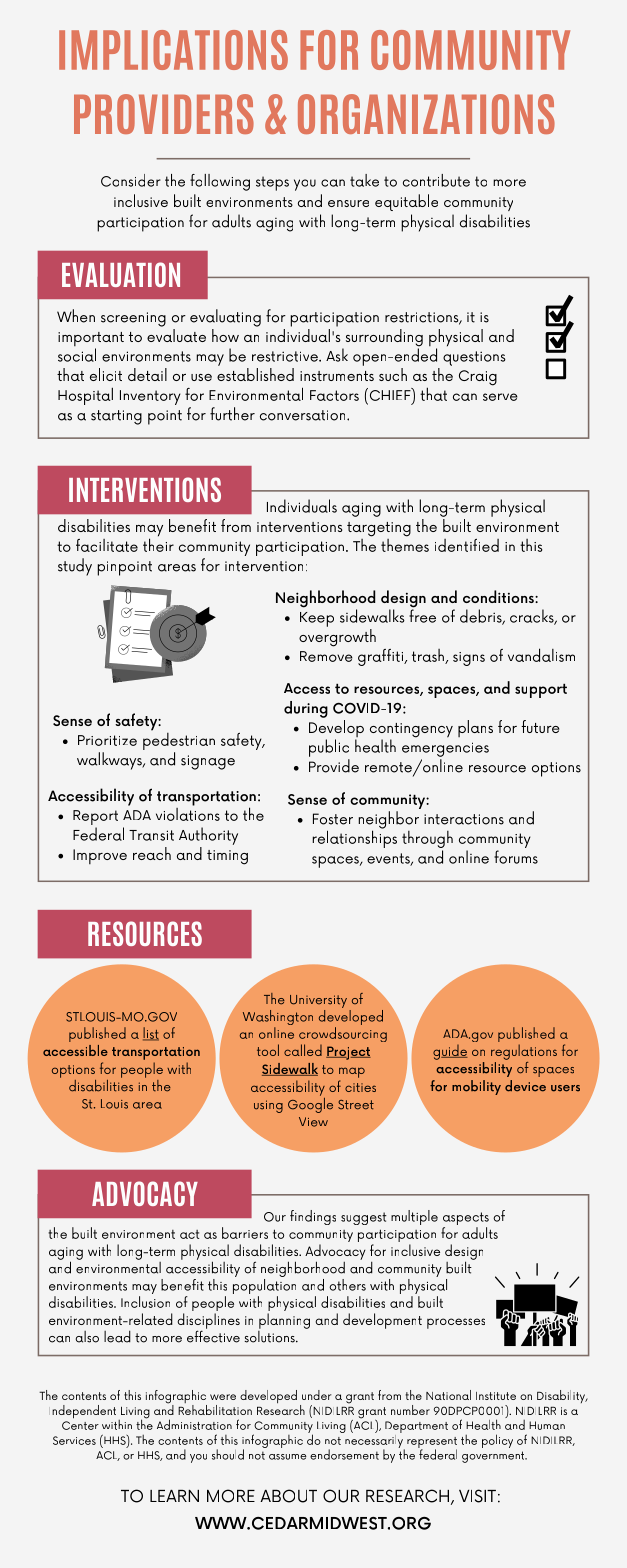 Image resolution: width=627 pixels, height=1568 pixels. What do you see at coordinates (147, 374) in the page?
I see `detail` at bounding box center [147, 374].
